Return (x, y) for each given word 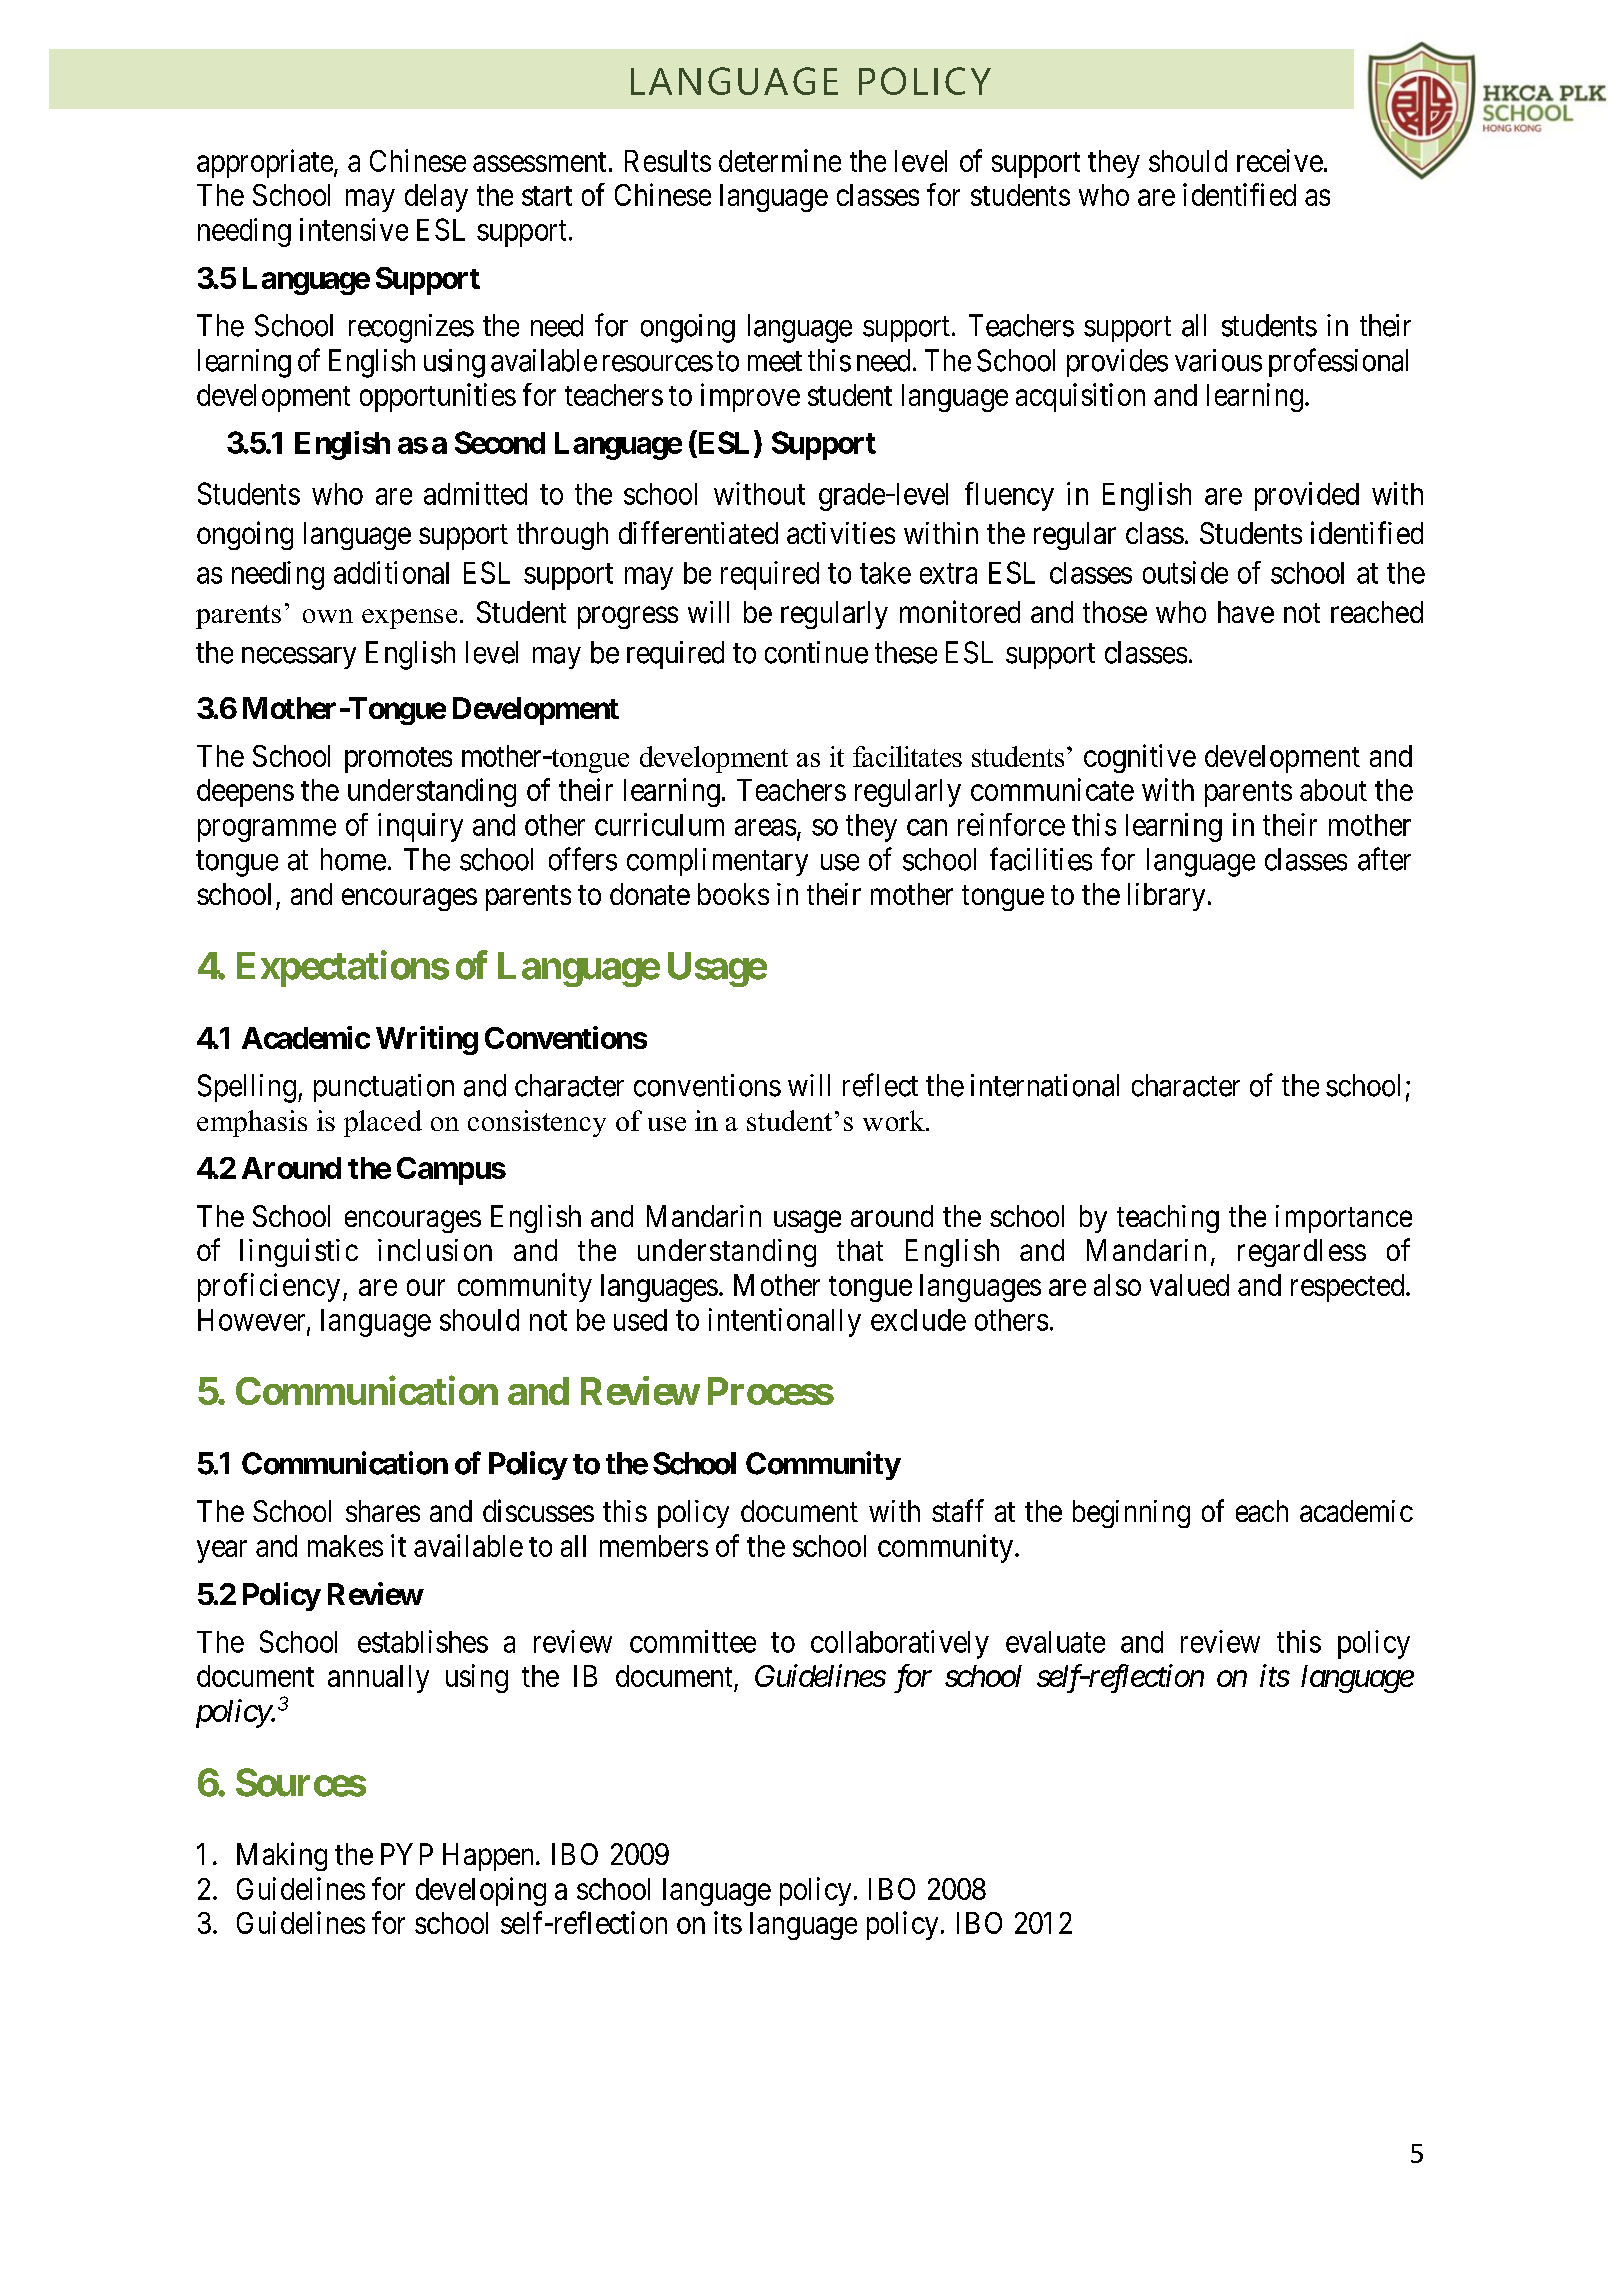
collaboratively (900, 1644)
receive (1280, 160)
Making (282, 1856)
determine (780, 160)
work (895, 1120)
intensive (354, 229)
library (1166, 897)
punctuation (384, 1088)
